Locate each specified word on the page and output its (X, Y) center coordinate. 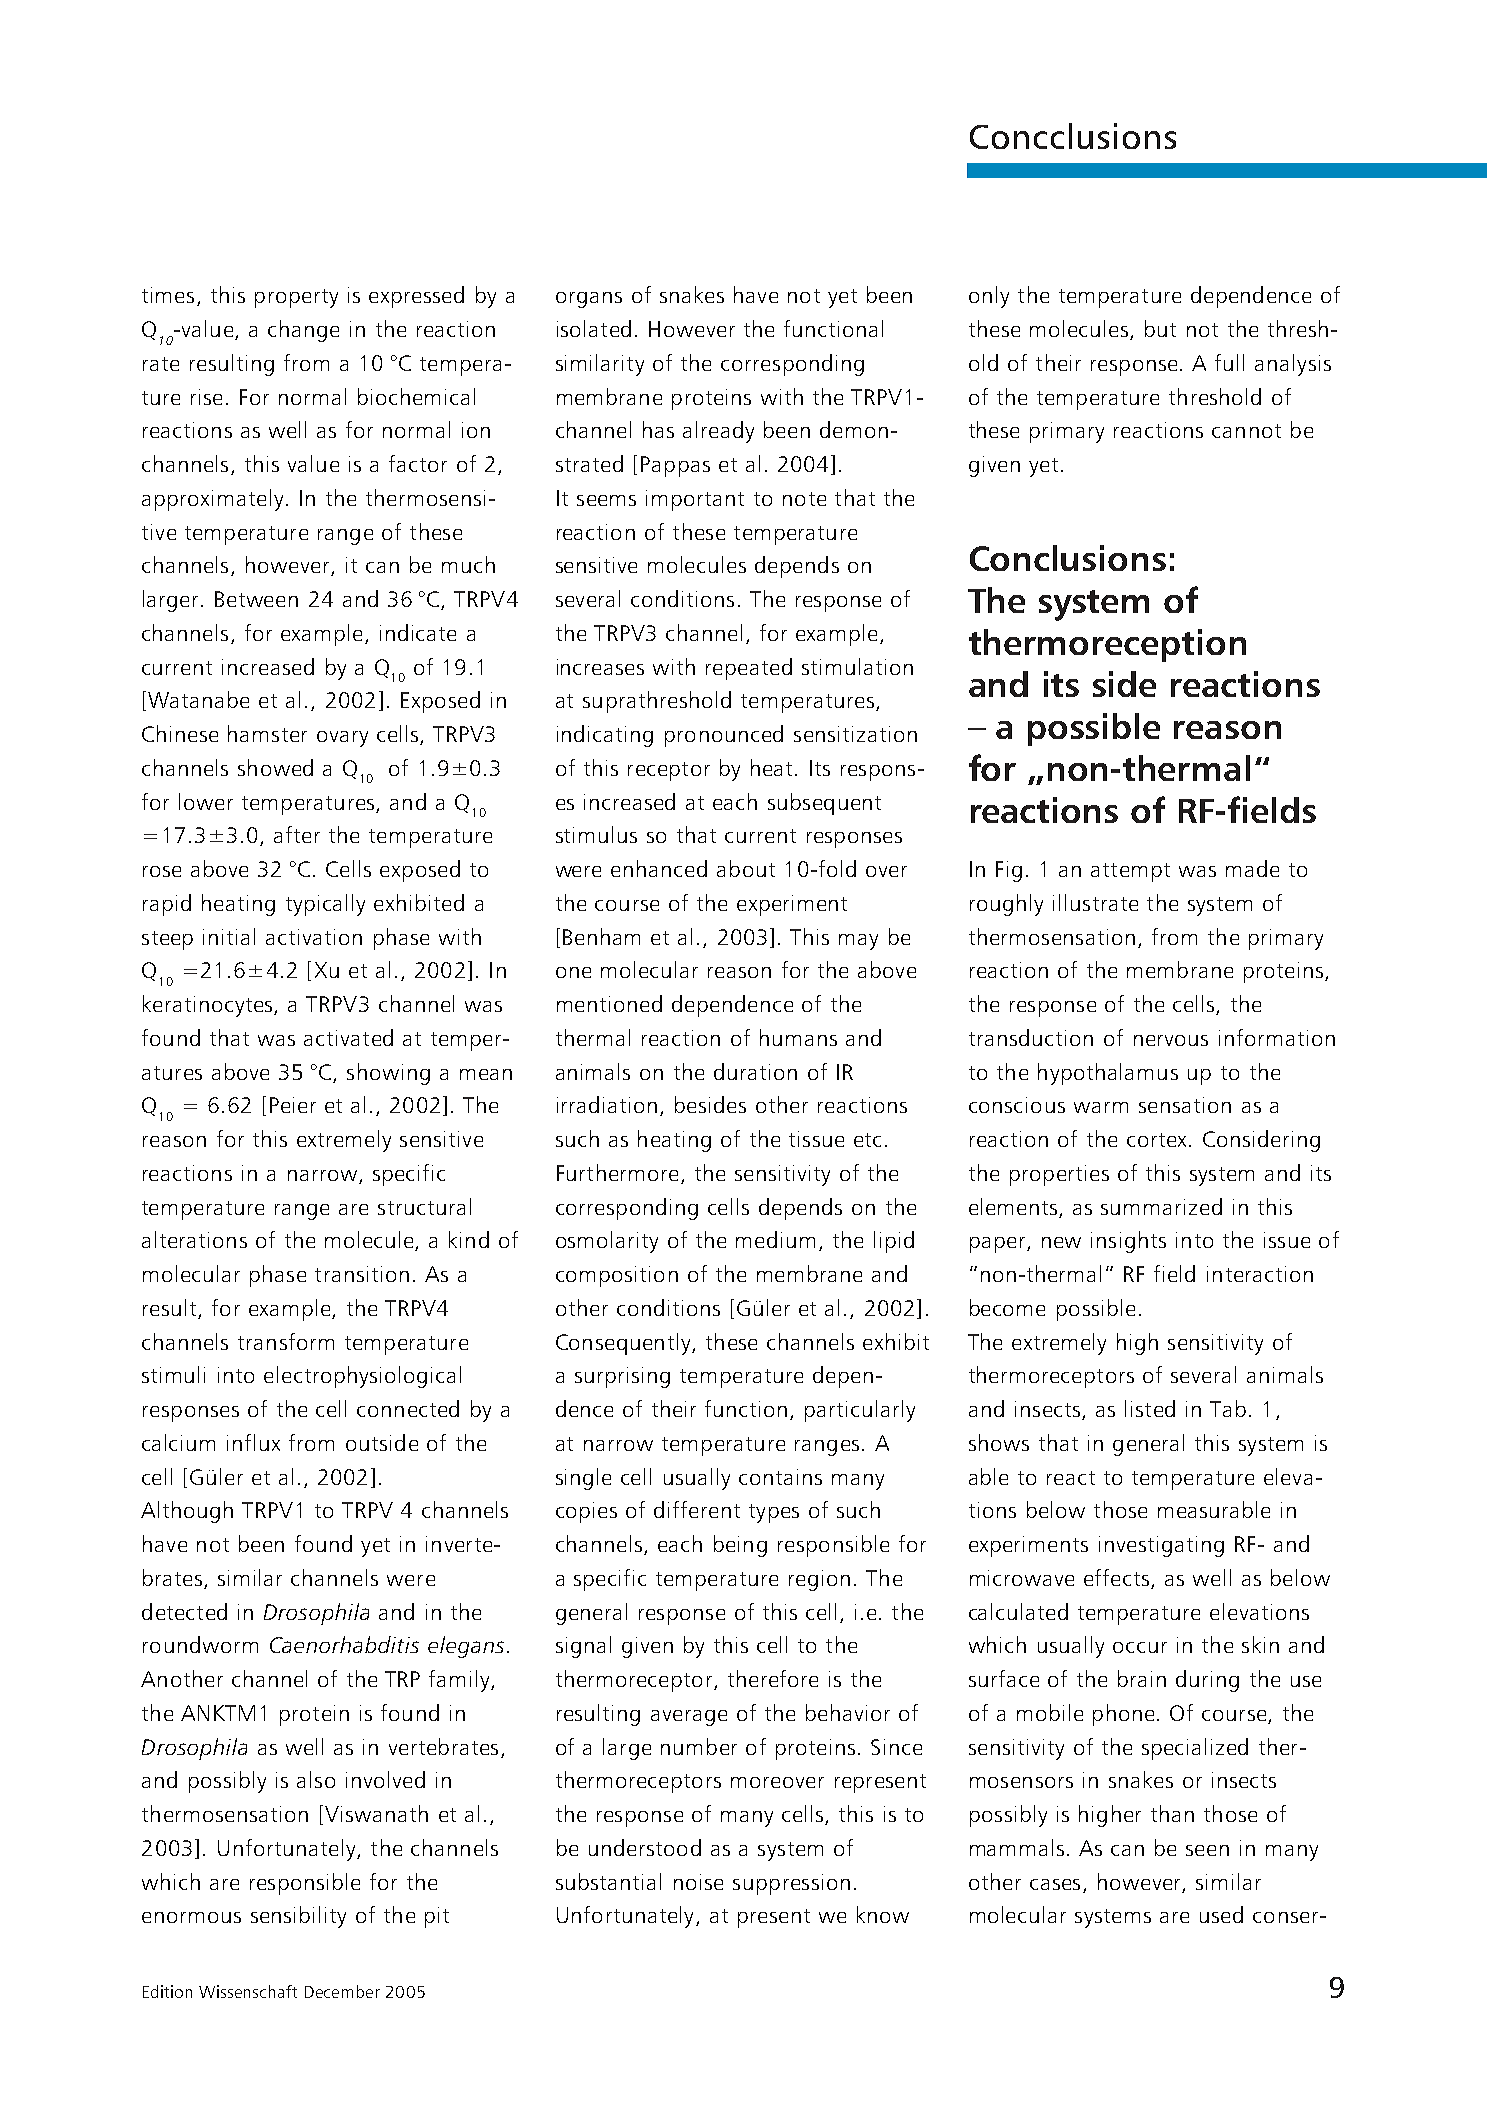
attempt (1130, 872)
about (746, 868)
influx (253, 1442)
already (718, 432)
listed (1150, 1408)
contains (780, 1477)
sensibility (298, 1917)
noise (698, 1882)
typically (325, 905)
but (1160, 328)
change (303, 331)
